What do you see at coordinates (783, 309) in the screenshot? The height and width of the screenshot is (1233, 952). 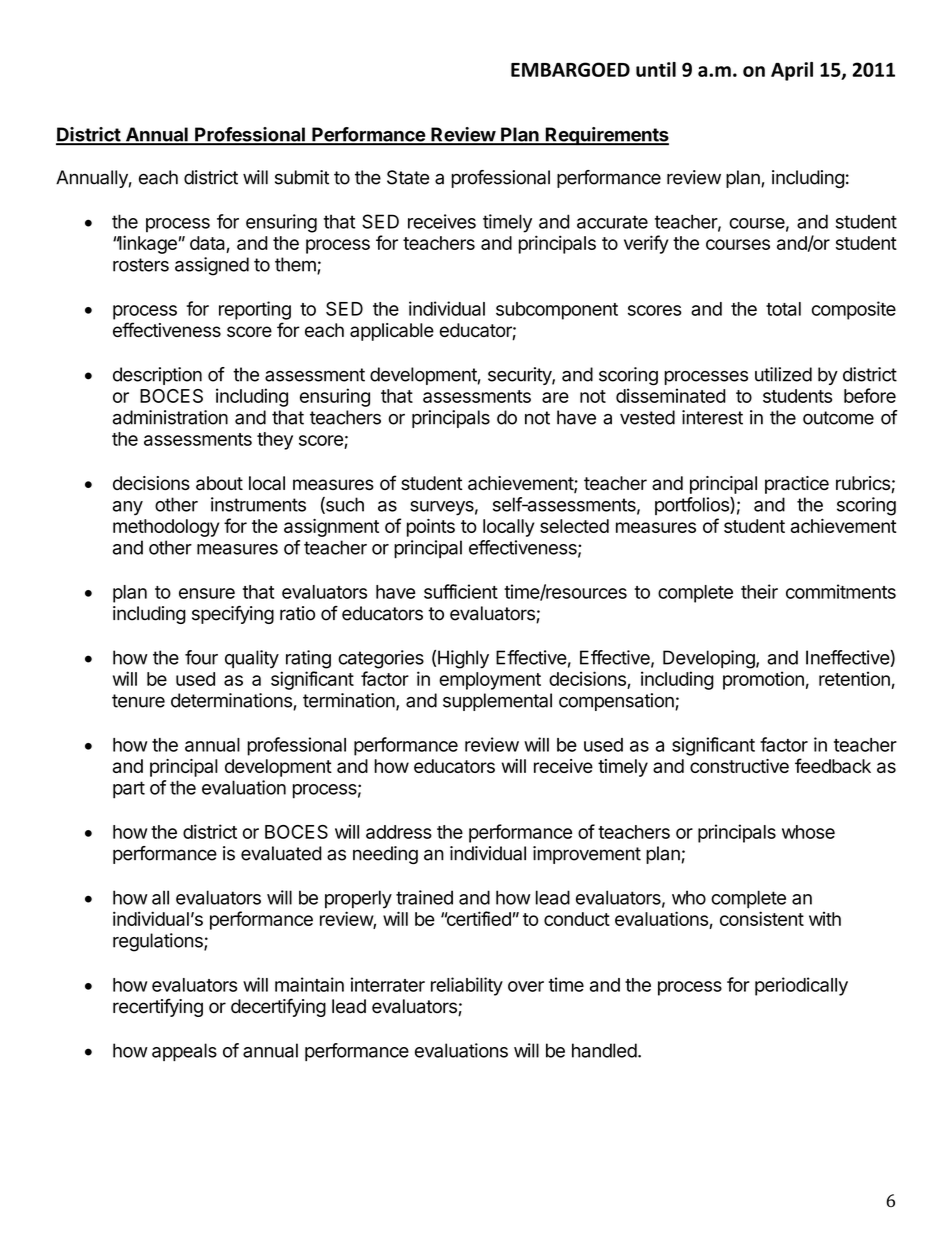 I see `total` at bounding box center [783, 309].
